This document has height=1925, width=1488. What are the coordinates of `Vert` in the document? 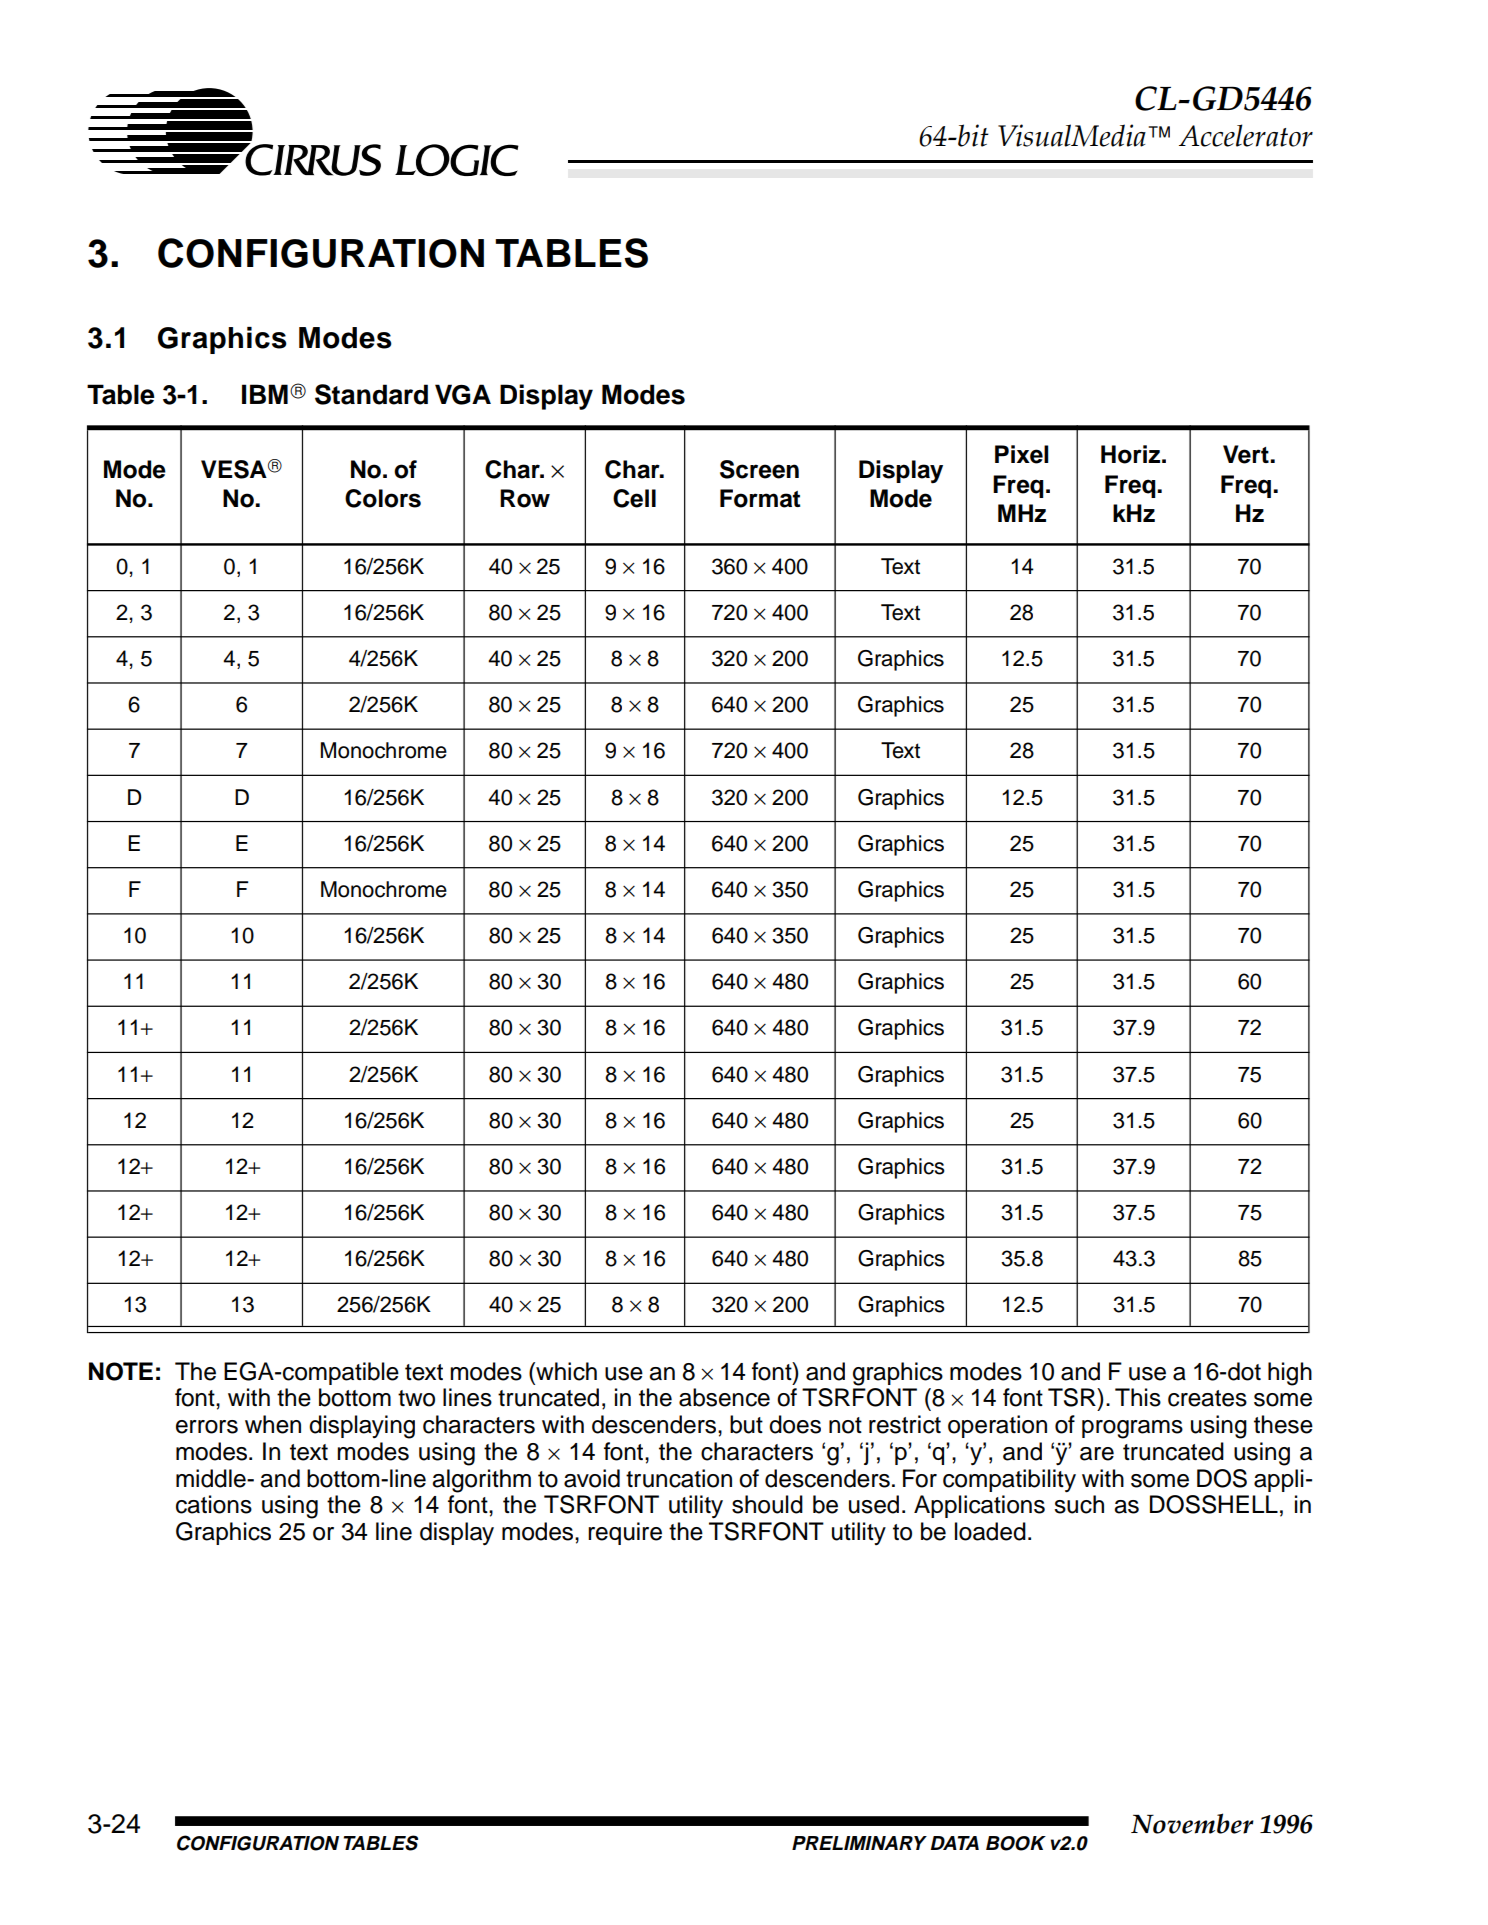 It's located at (1247, 454).
